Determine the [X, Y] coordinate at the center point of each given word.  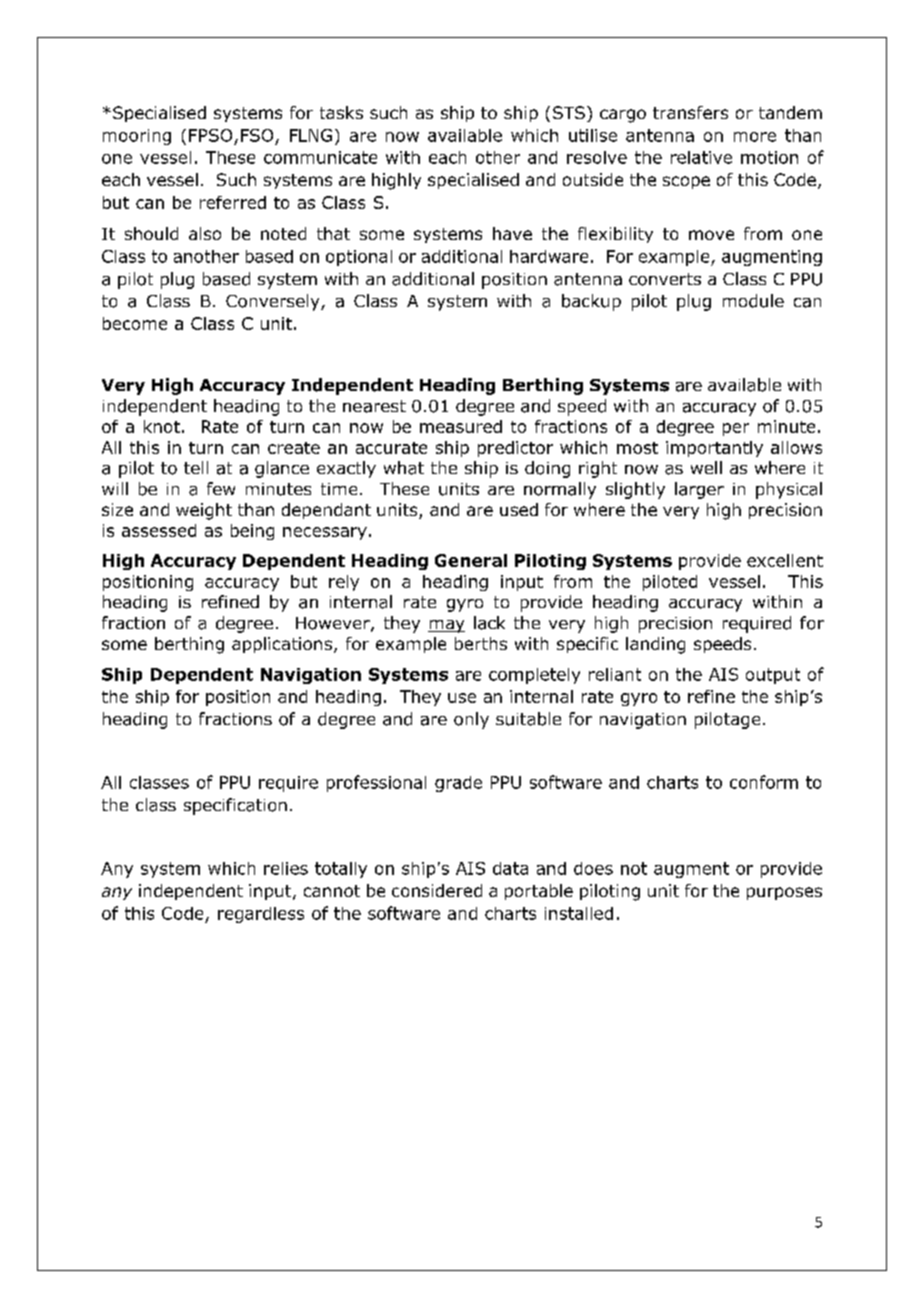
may [446, 626]
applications [282, 645]
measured [461, 426]
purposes [784, 893]
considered [437, 890]
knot [162, 426]
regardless [261, 915]
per [736, 429]
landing [655, 645]
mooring [137, 137]
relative [701, 157]
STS [569, 112]
